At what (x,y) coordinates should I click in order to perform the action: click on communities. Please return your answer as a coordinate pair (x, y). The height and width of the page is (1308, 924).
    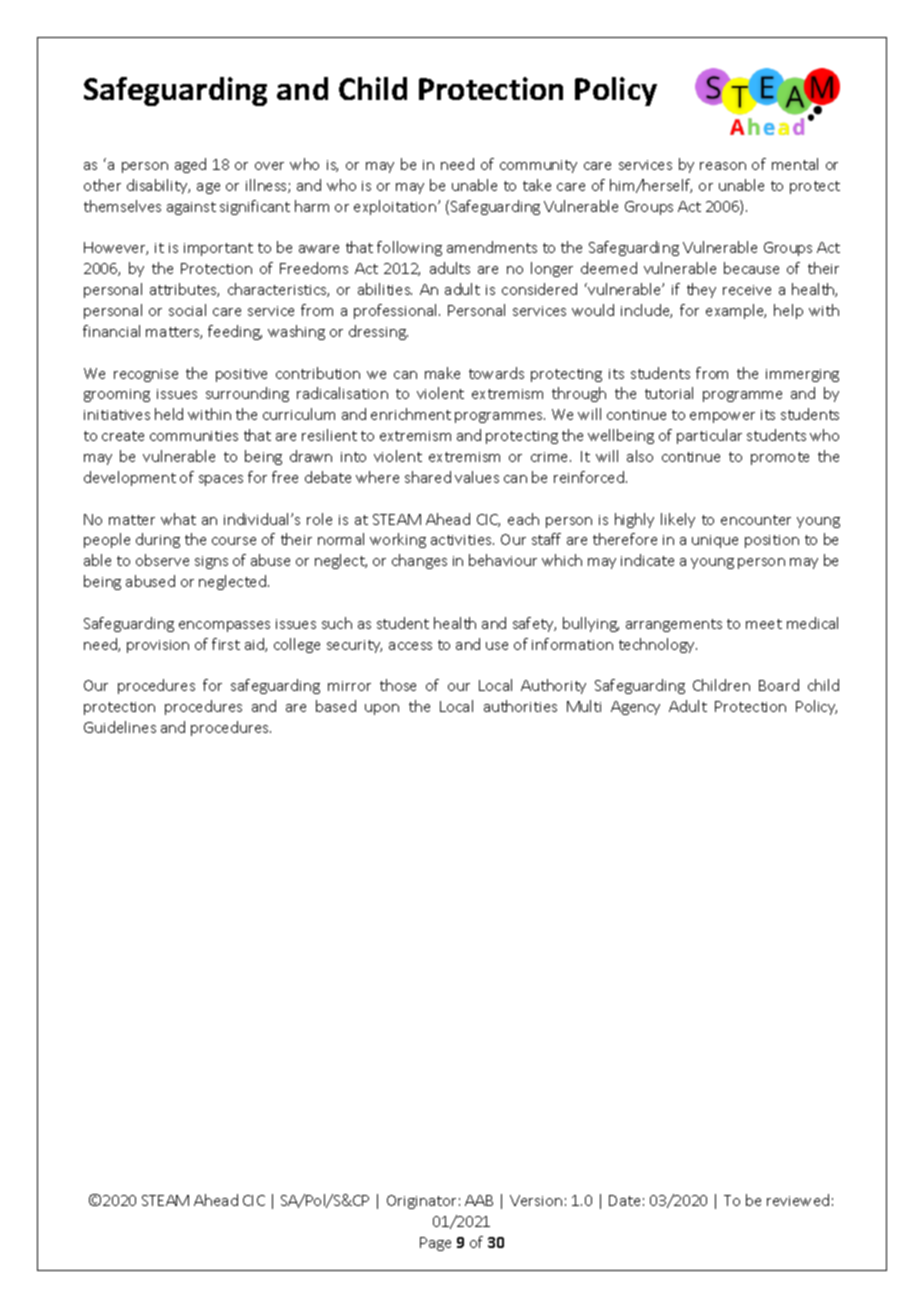
    Looking at the image, I should click on (194, 436).
